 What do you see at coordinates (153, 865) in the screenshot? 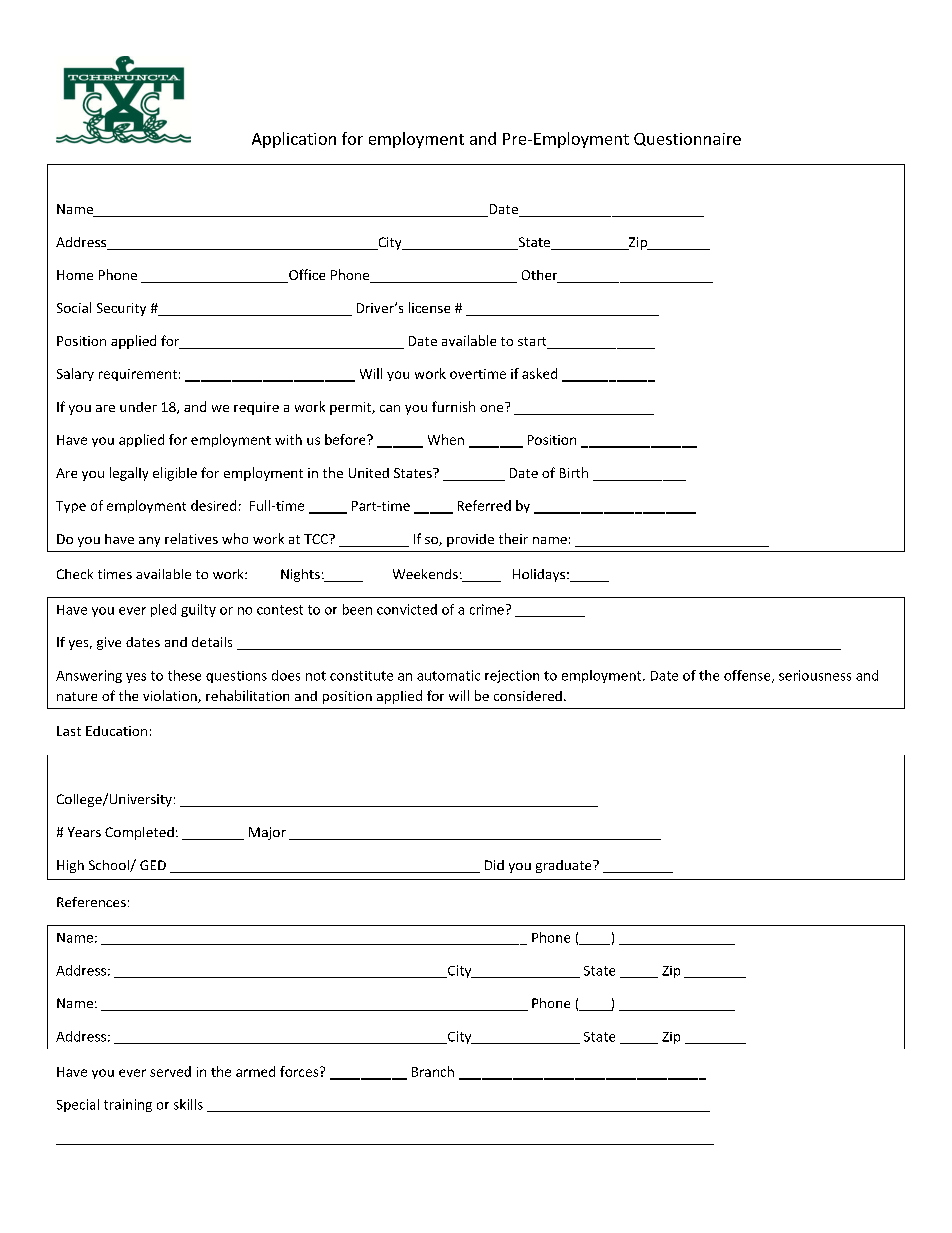
I see `GED` at bounding box center [153, 865].
